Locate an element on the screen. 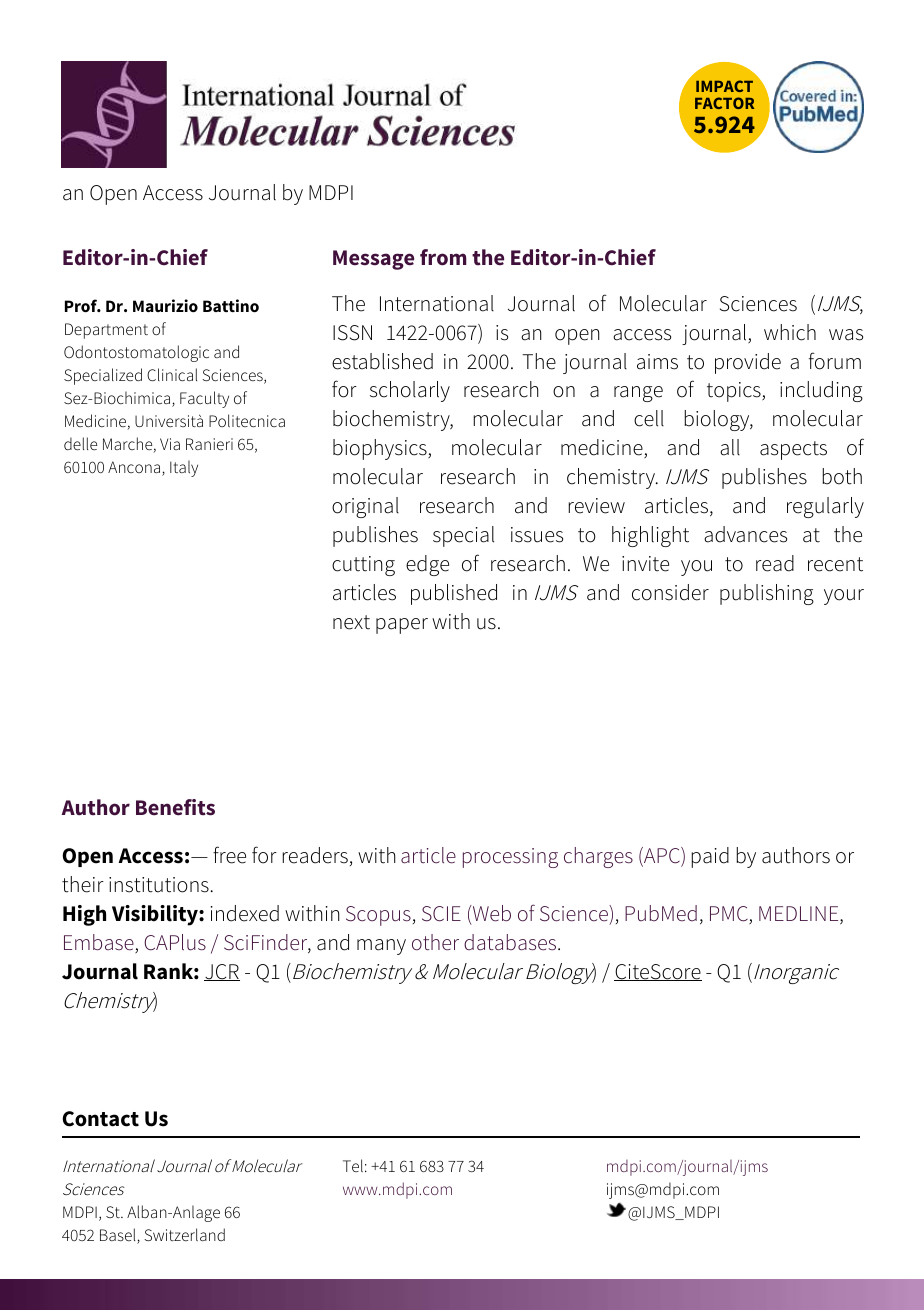 The image size is (924, 1310). Maurizio is located at coordinates (165, 305).
